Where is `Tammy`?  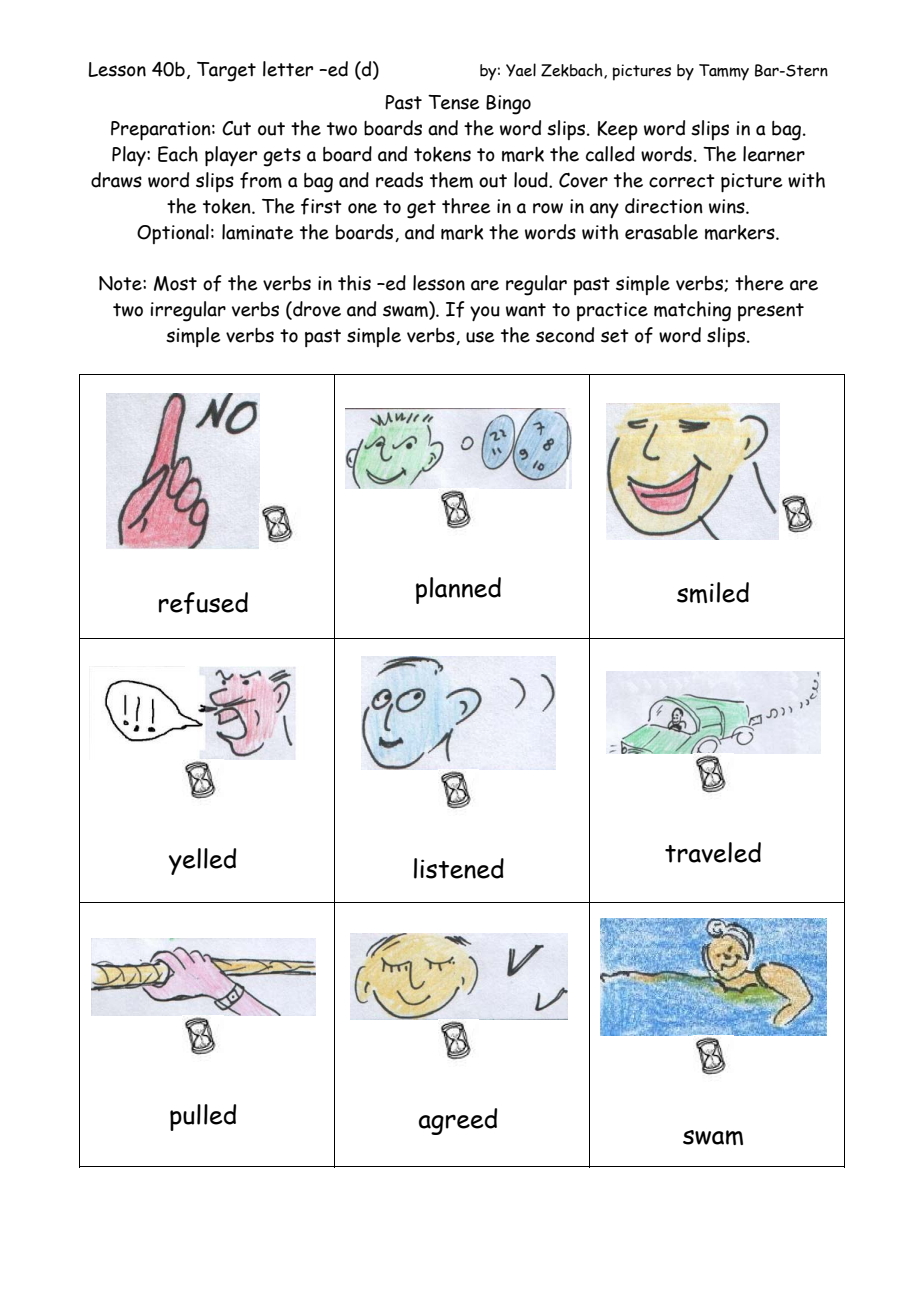
Tammy is located at coordinates (724, 72).
